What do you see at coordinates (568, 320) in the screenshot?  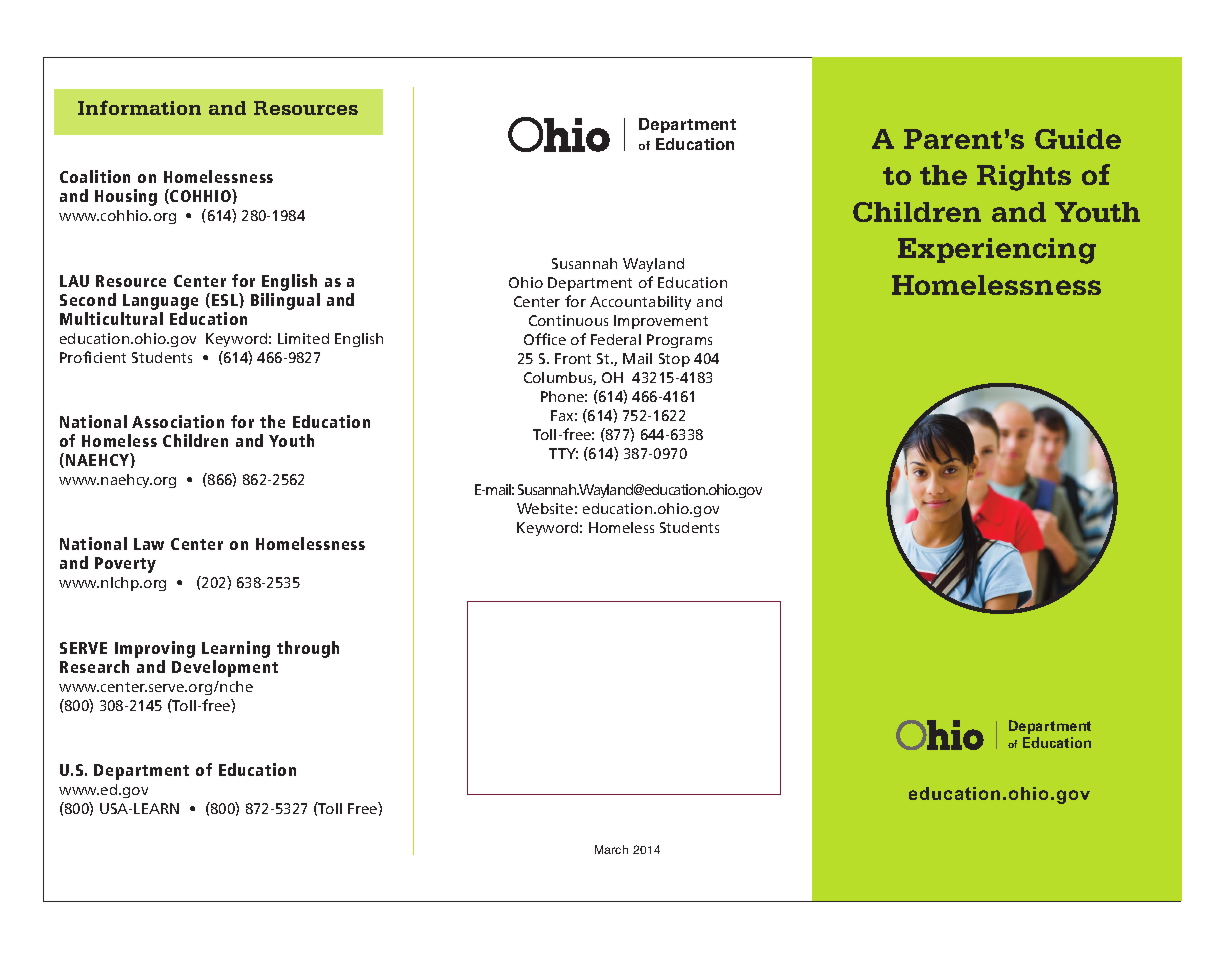 I see `Continuous` at bounding box center [568, 320].
